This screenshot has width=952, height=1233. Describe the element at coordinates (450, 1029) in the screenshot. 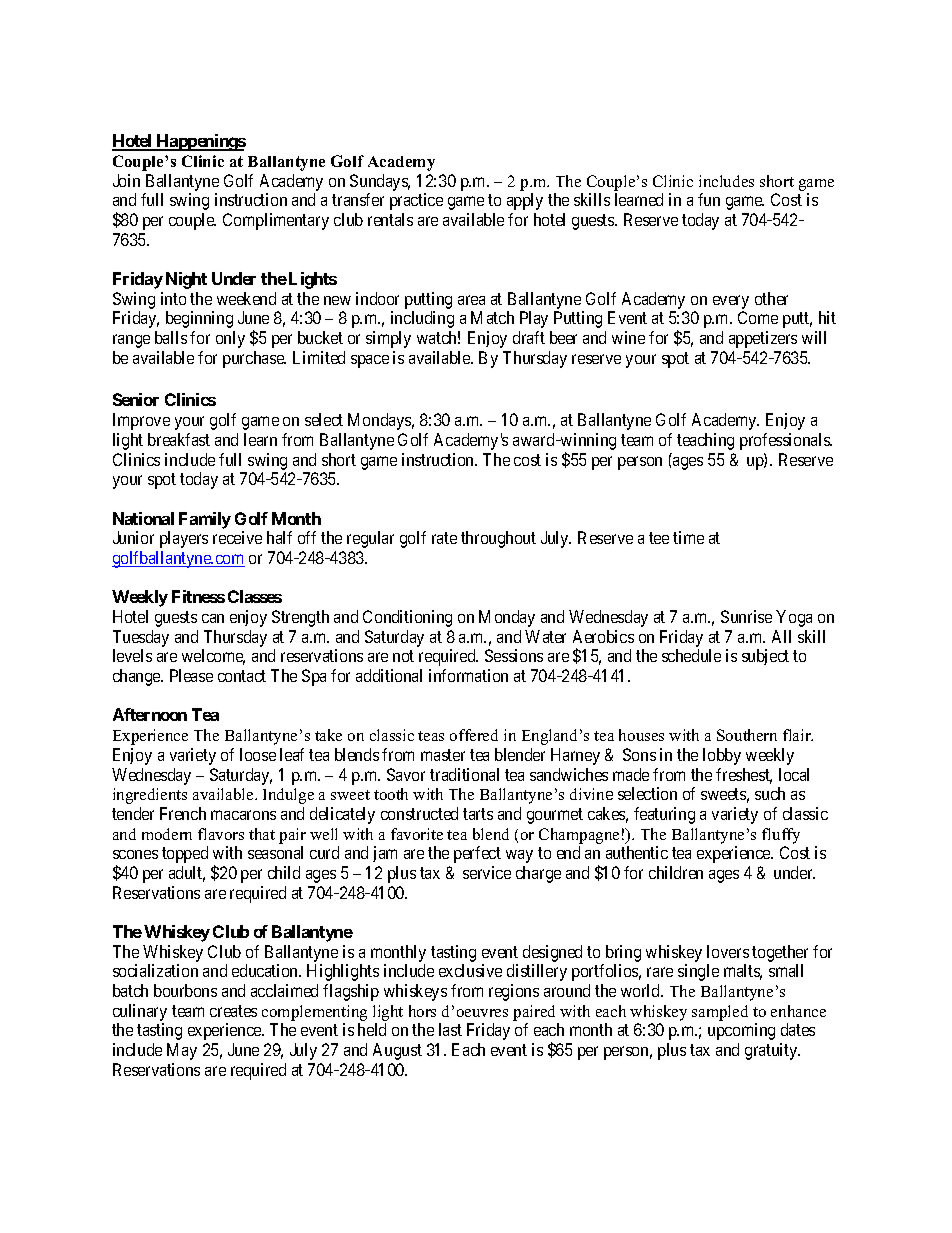

I see `last` at that location.
